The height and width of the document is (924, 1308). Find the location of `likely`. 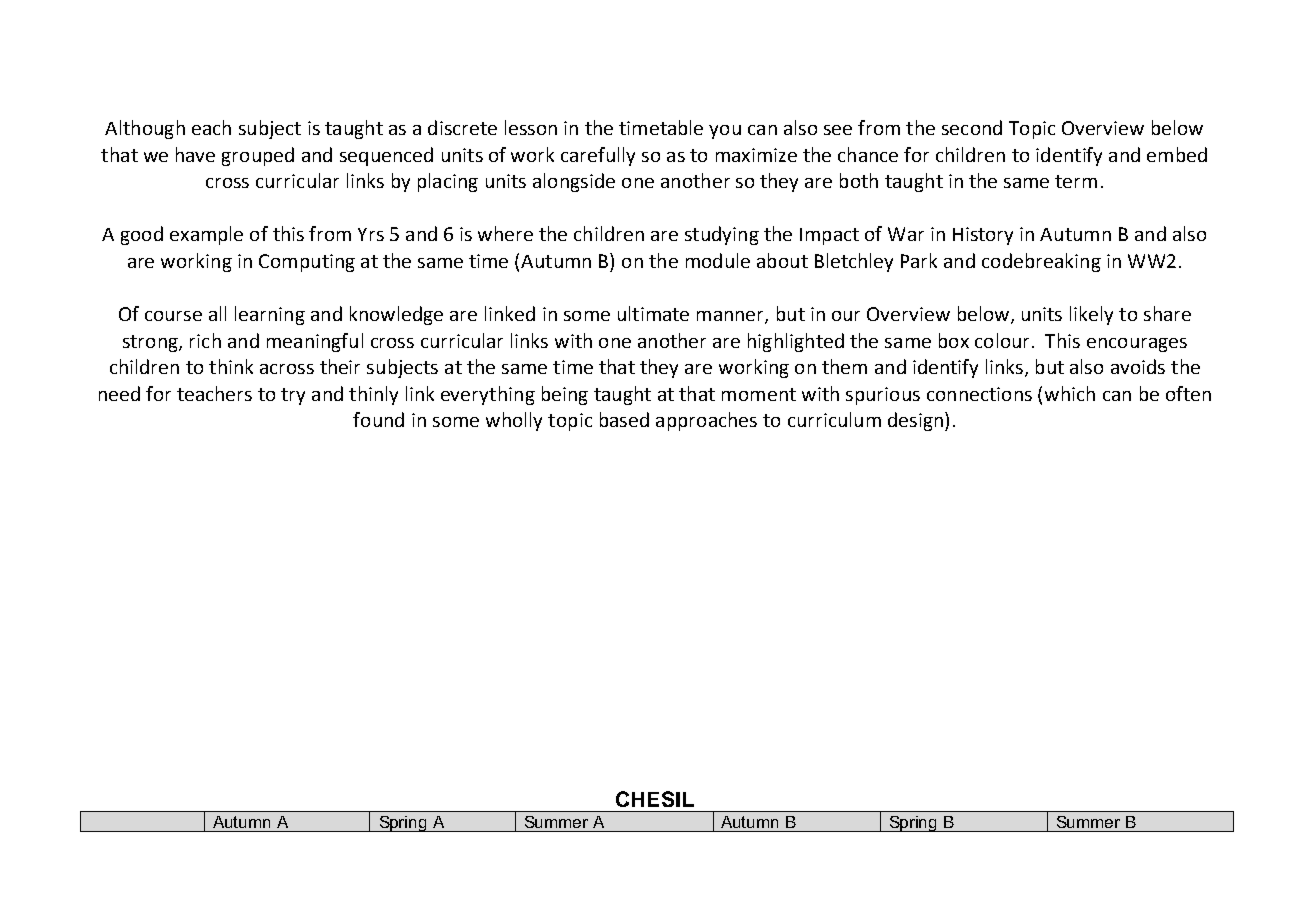

likely is located at coordinates (1091, 315).
